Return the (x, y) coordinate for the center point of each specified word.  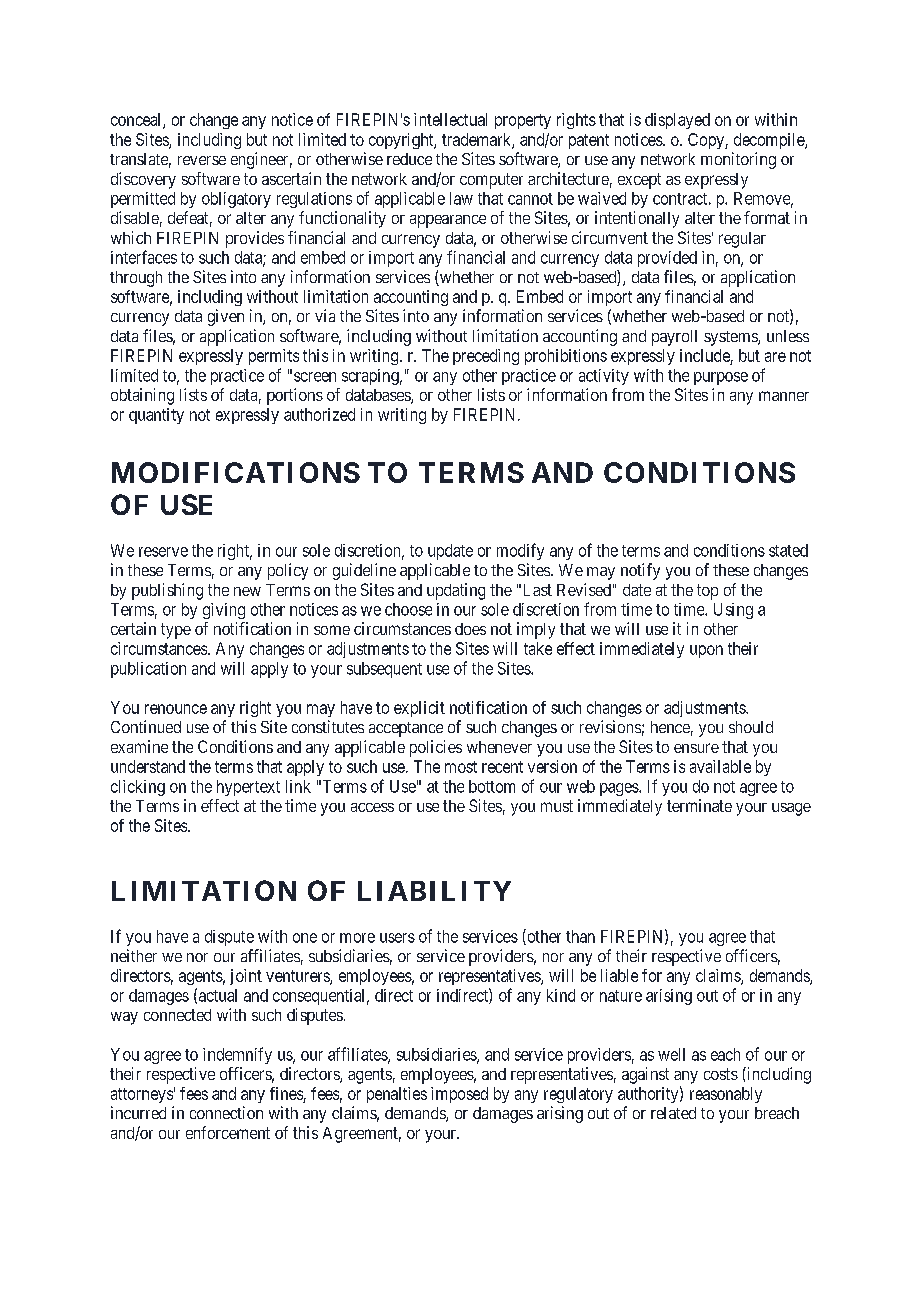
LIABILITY (434, 891)
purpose (721, 378)
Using (733, 611)
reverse (202, 160)
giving (224, 611)
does (470, 629)
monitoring (738, 160)
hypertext (248, 788)
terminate (699, 805)
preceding (486, 357)
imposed (459, 1095)
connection (226, 1112)
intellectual (450, 119)
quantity (156, 416)
